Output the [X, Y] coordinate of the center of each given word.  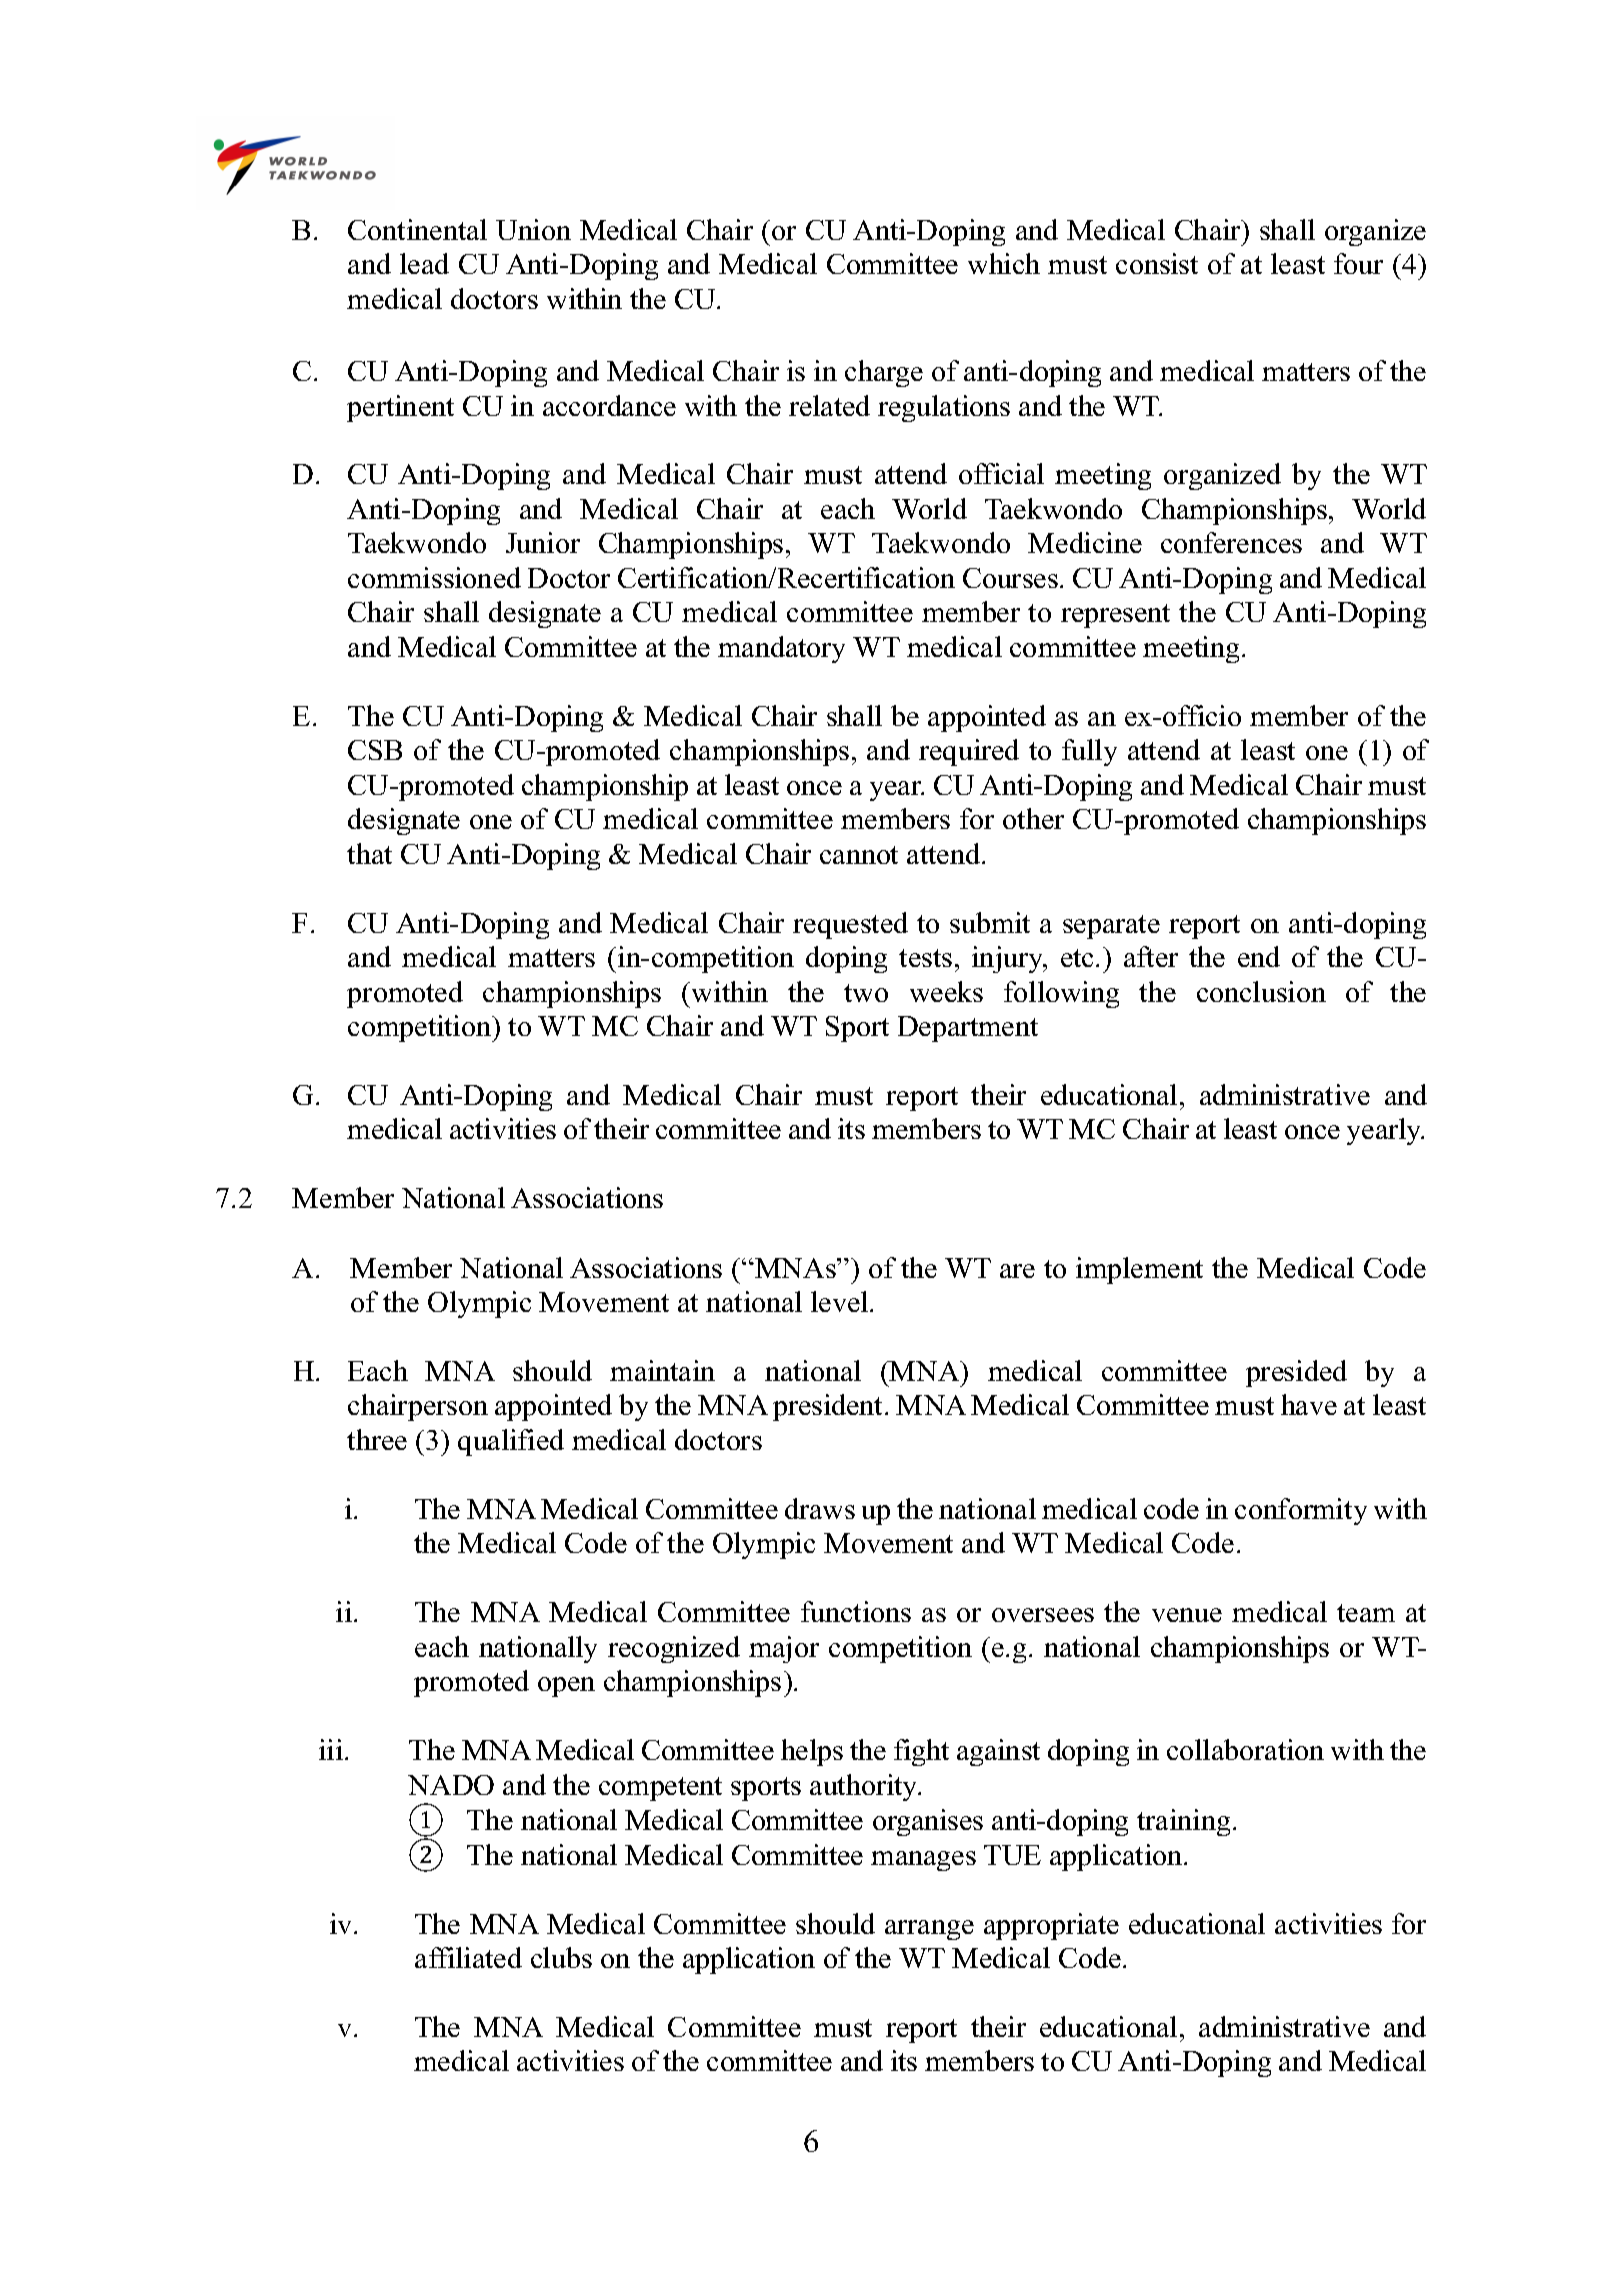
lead [424, 263]
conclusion [1261, 991]
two [866, 993]
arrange [929, 1930]
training [1183, 1822]
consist [1157, 263]
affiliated [468, 1957]
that [369, 853]
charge [884, 373]
